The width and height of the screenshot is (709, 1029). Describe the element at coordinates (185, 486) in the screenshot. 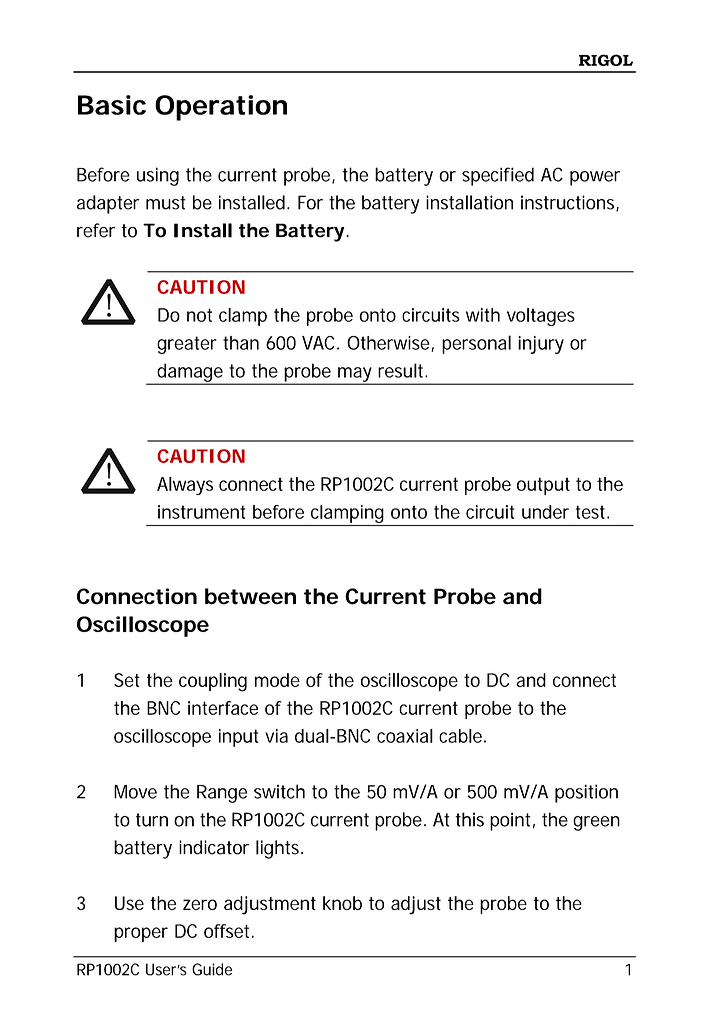

I see `Always` at that location.
